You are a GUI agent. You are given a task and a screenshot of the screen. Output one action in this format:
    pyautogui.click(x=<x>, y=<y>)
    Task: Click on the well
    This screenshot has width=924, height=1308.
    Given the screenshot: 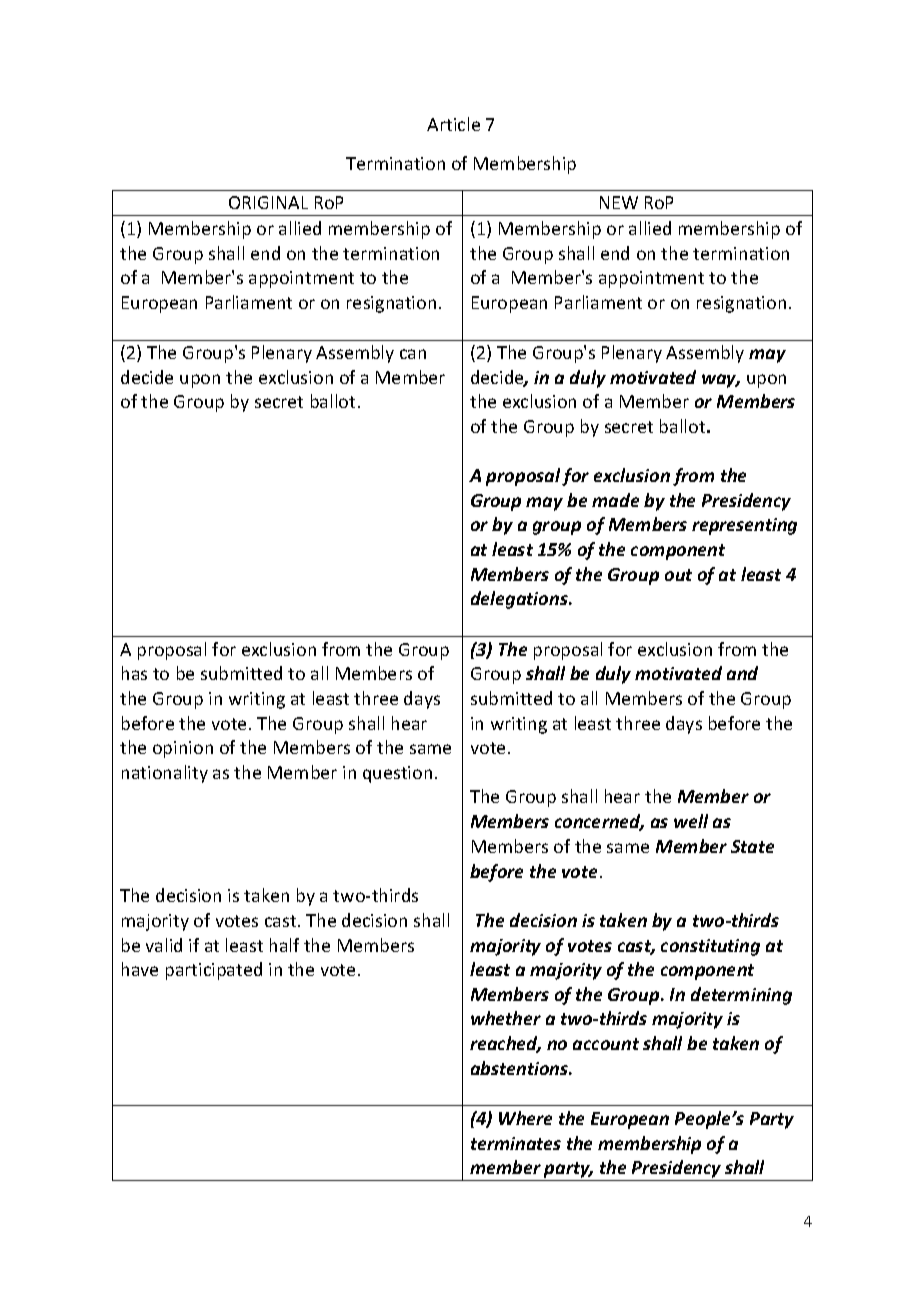 What is the action you would take?
    pyautogui.click(x=691, y=821)
